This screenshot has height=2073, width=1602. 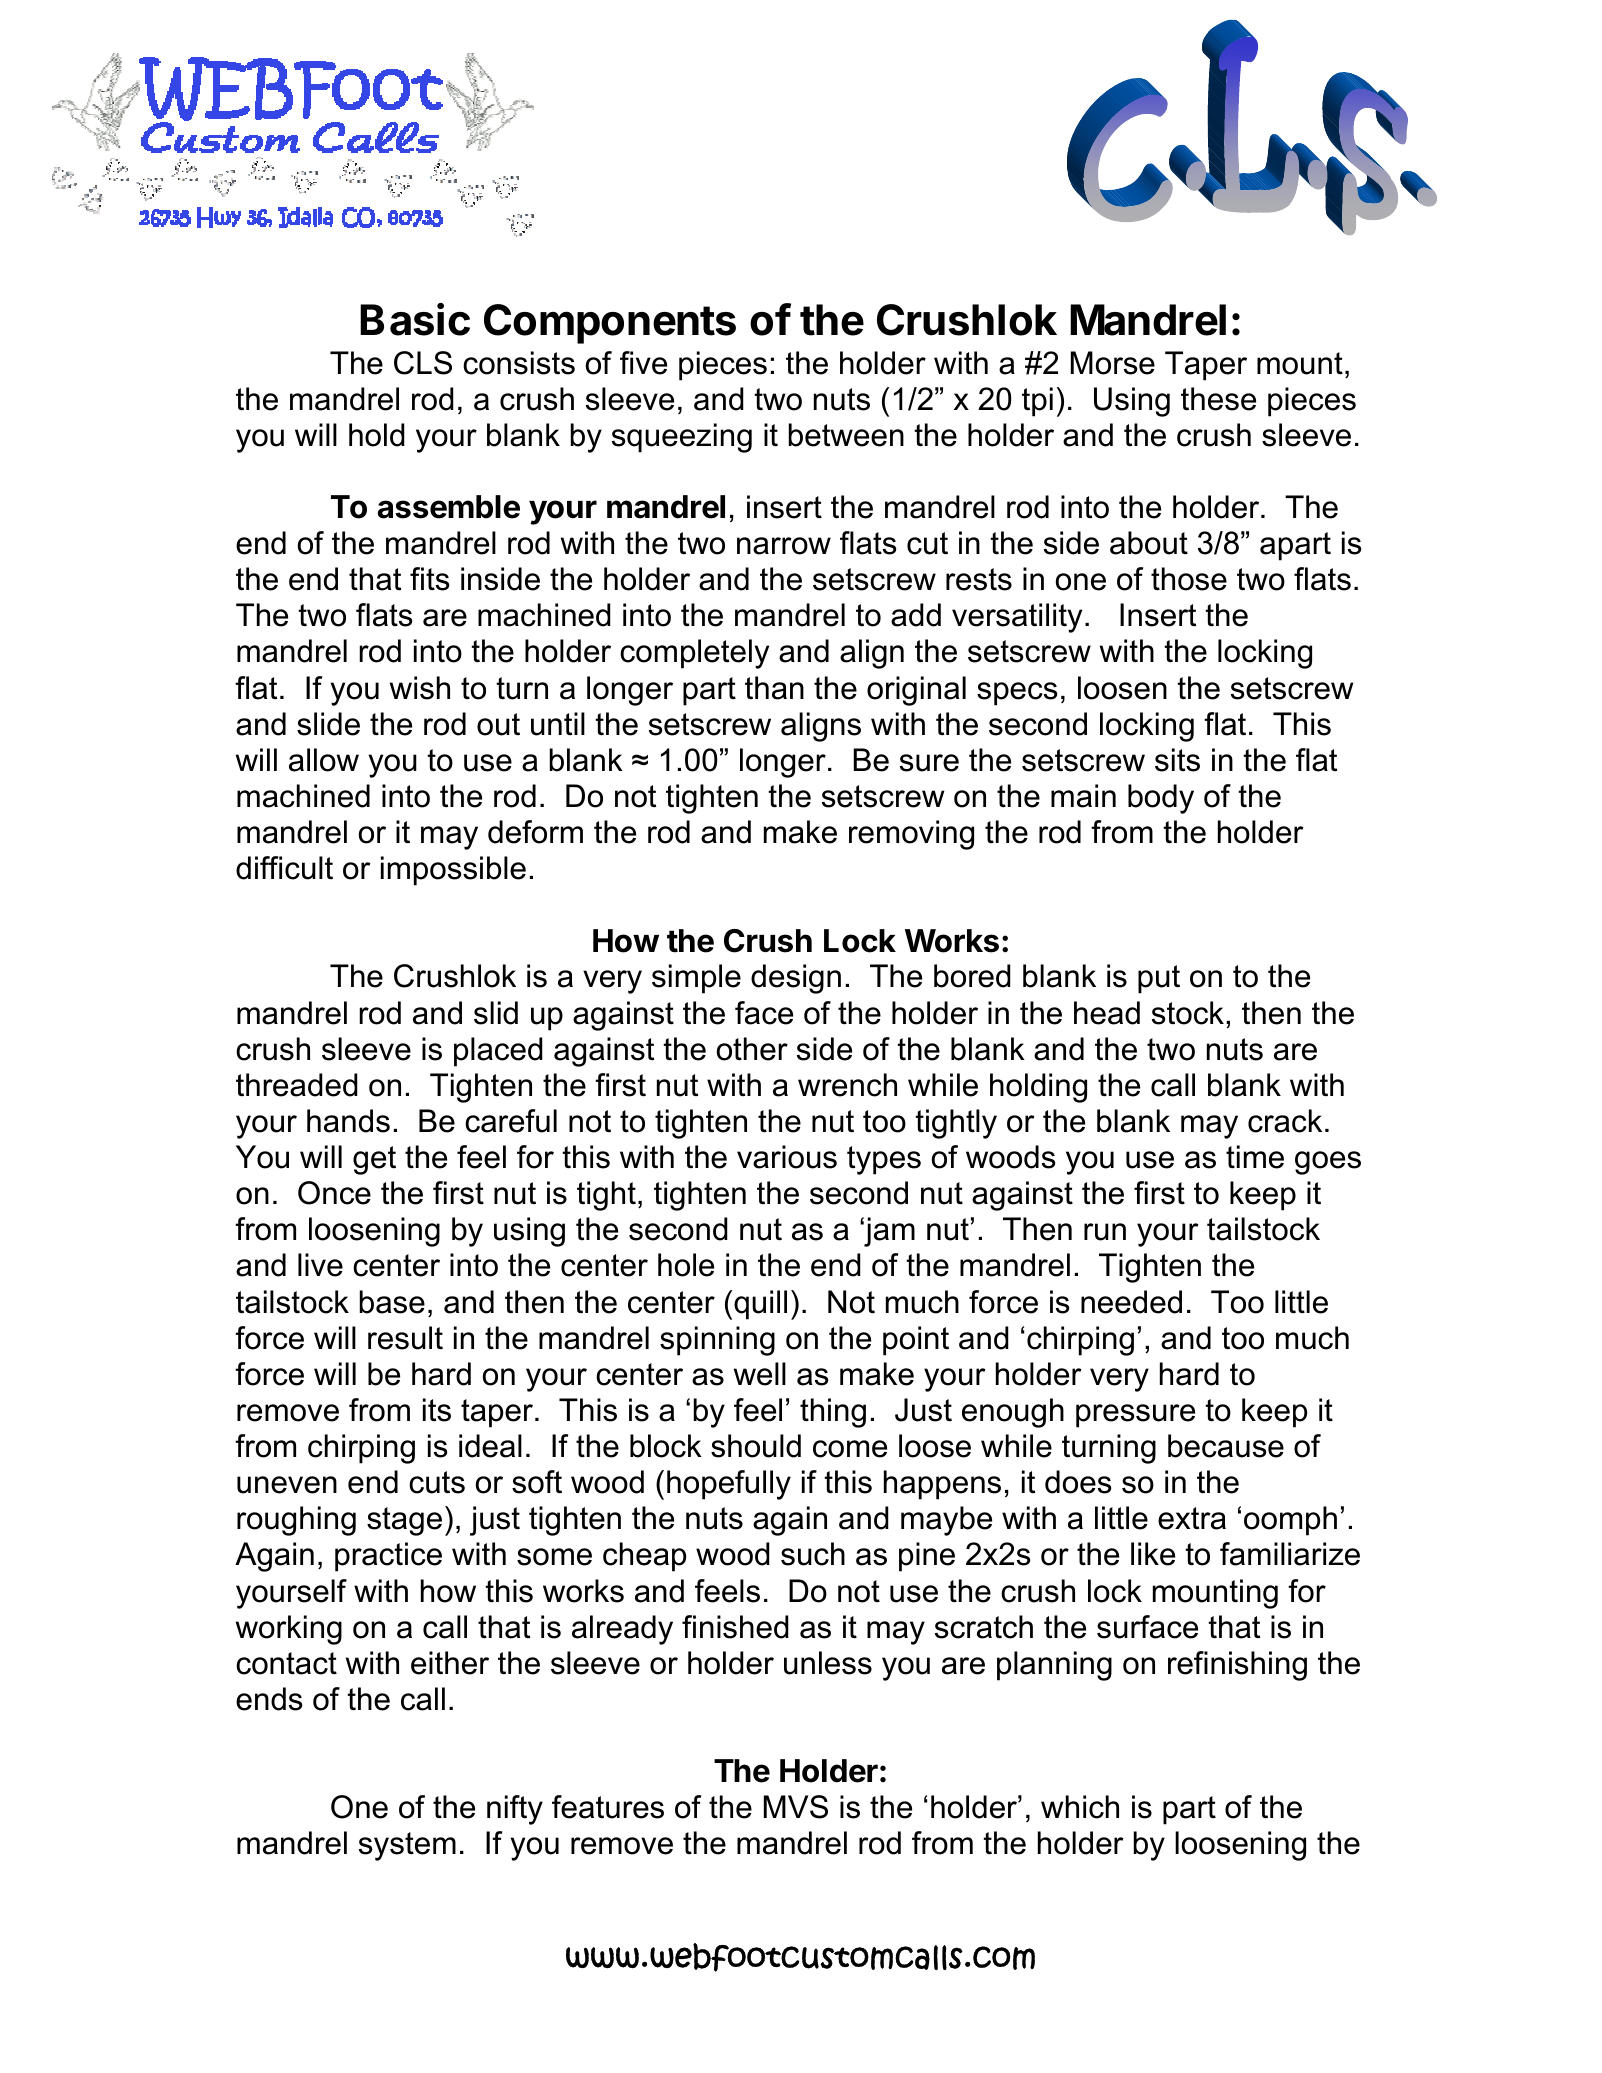 What do you see at coordinates (774, 688) in the screenshot?
I see `than` at bounding box center [774, 688].
